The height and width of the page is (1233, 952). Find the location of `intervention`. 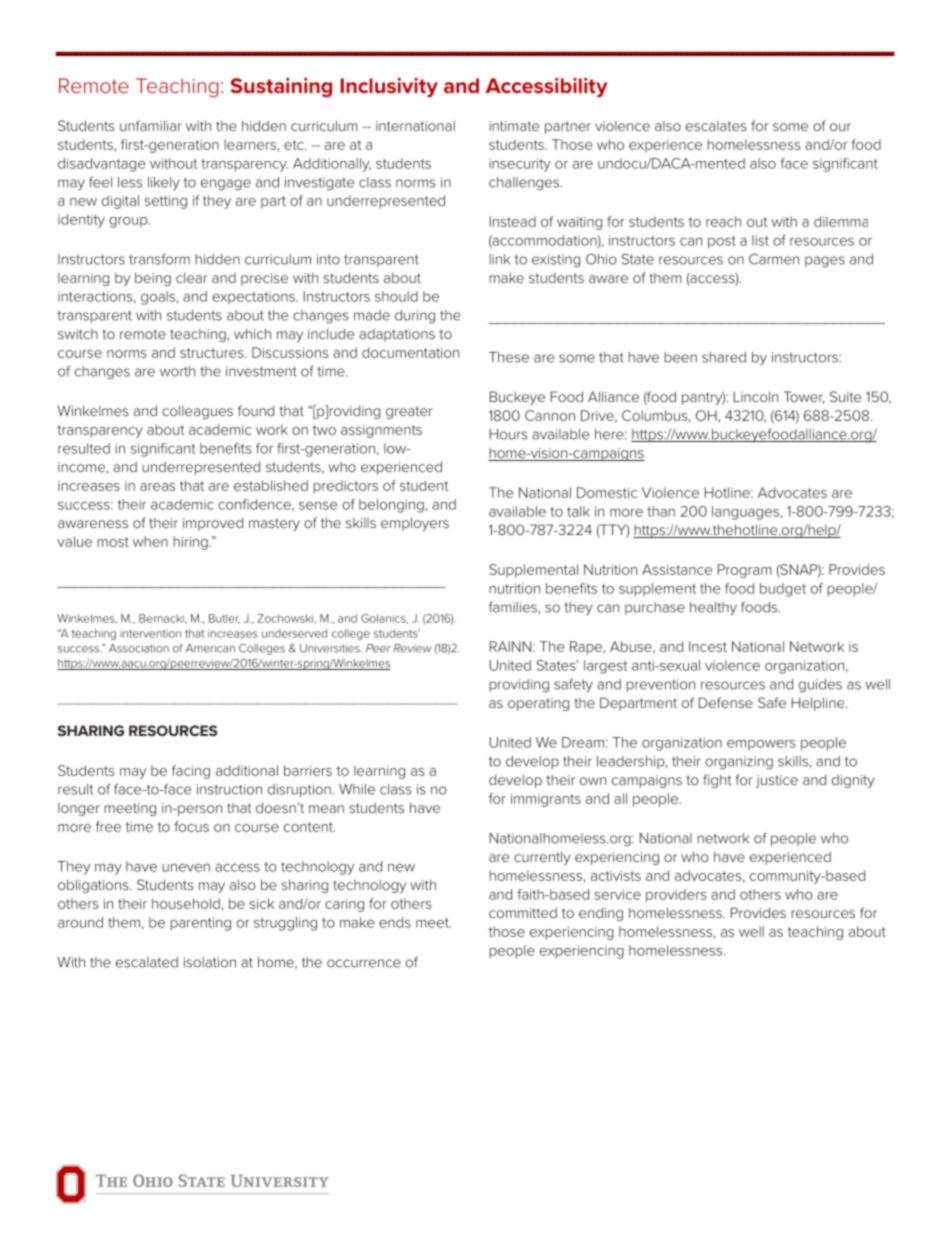

intervention is located at coordinates (150, 634).
